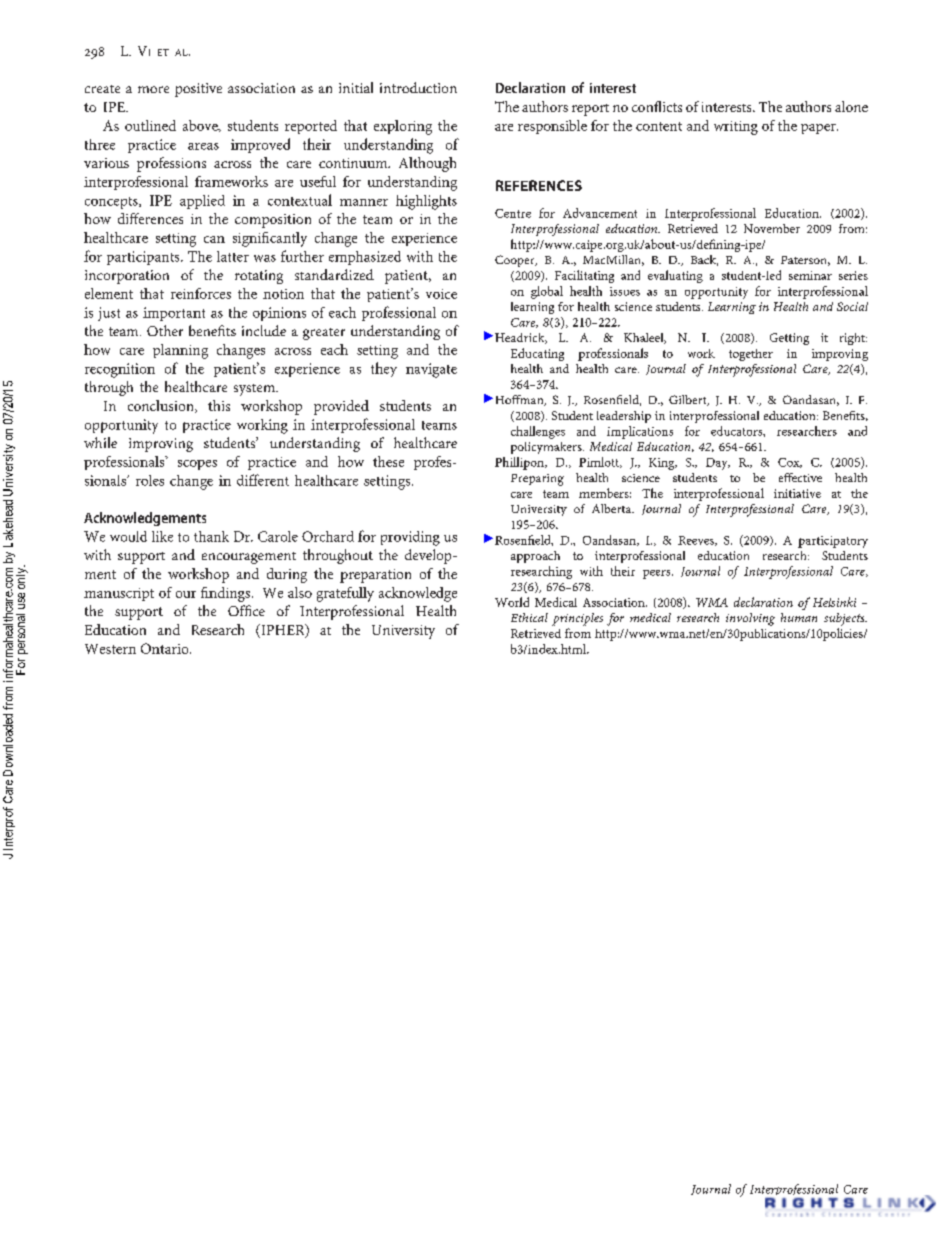 This page has height=1240, width=952. What do you see at coordinates (751, 355) in the page?
I see `together` at bounding box center [751, 355].
